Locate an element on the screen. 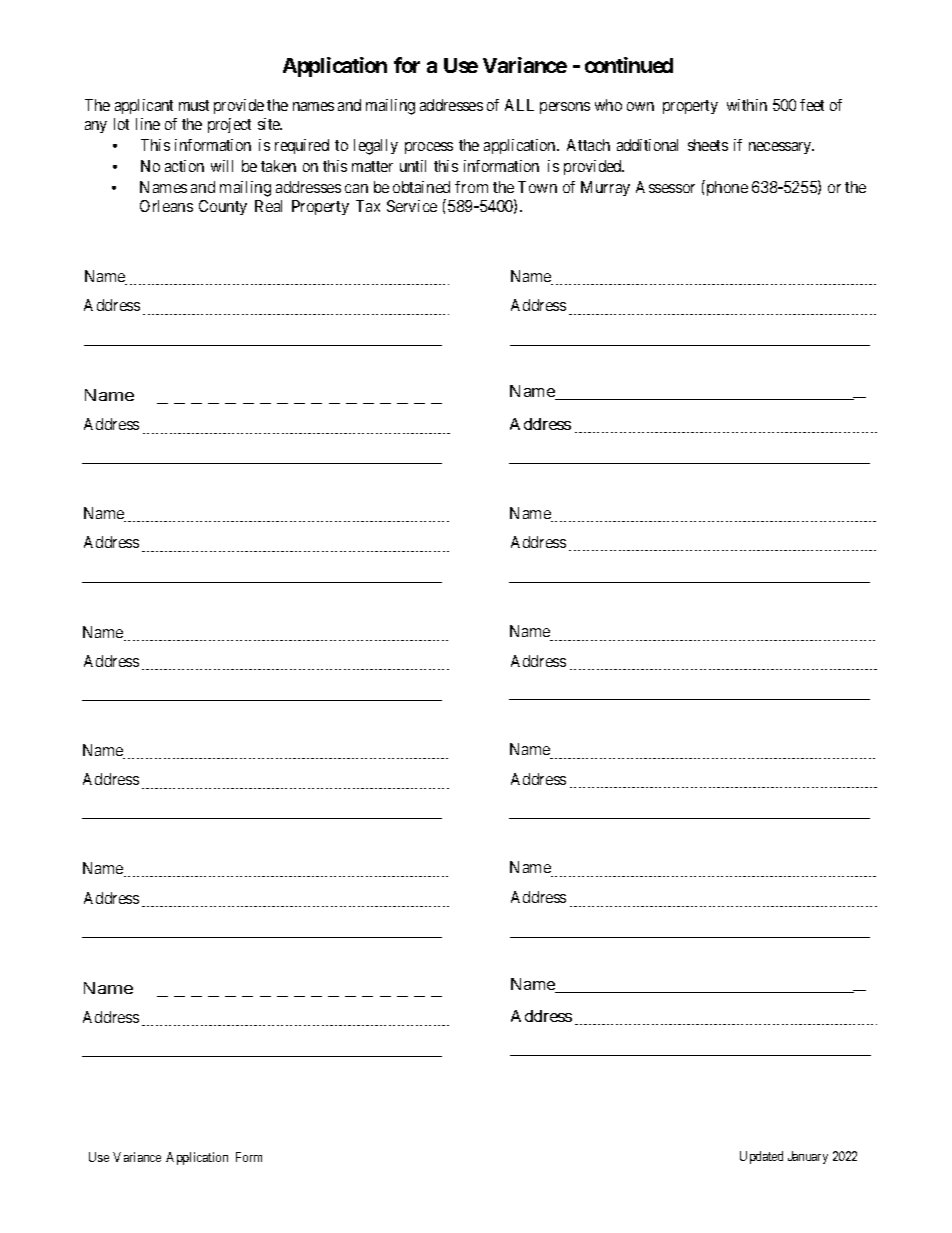 Image resolution: width=952 pixels, height=1233 pixels. Service is located at coordinates (412, 206).
